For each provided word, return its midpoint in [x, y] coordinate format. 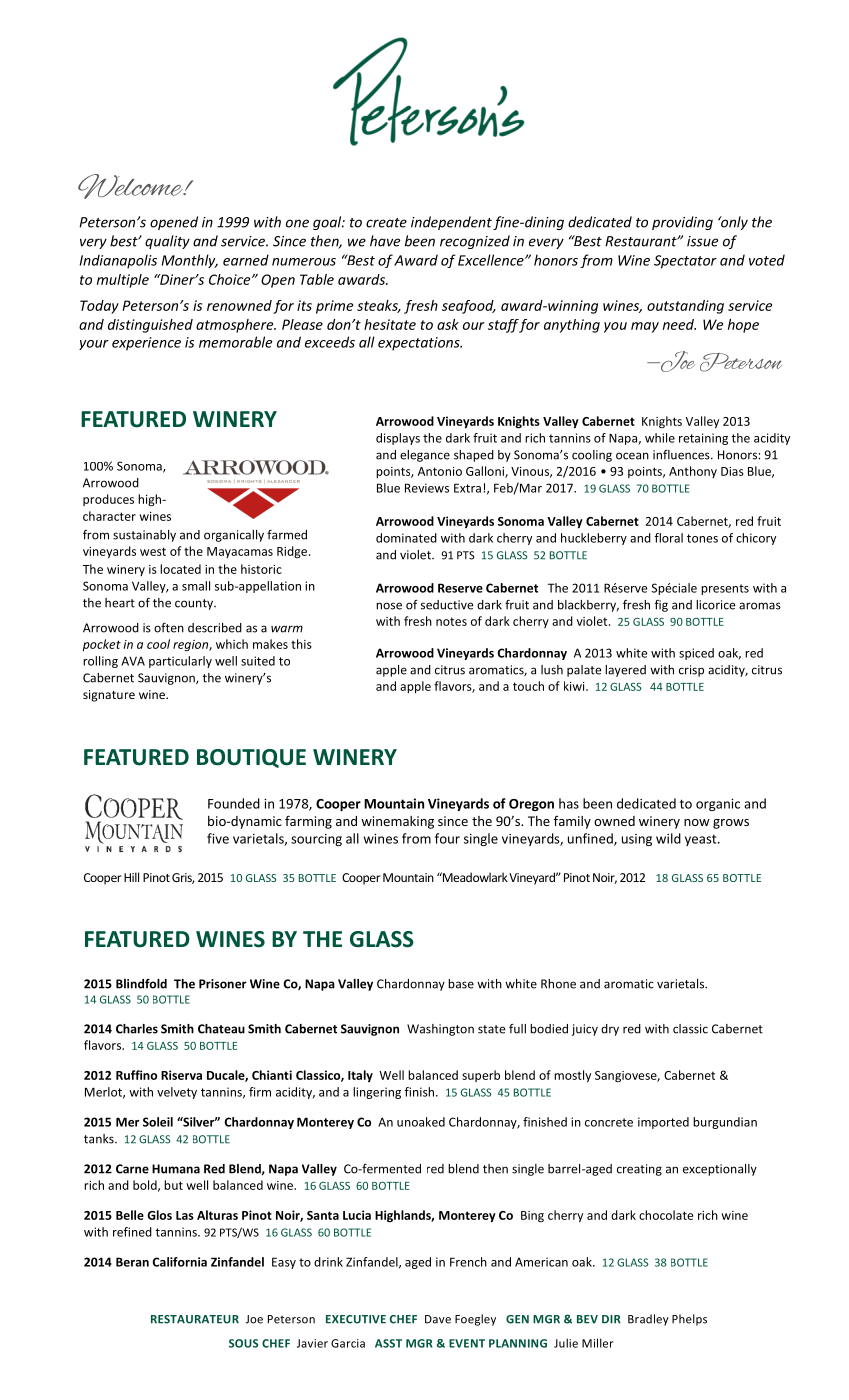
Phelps [689, 1320]
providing [682, 223]
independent [451, 223]
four [447, 838]
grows [731, 824]
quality [167, 242]
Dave [438, 1319]
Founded [234, 803]
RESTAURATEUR [195, 1319]
